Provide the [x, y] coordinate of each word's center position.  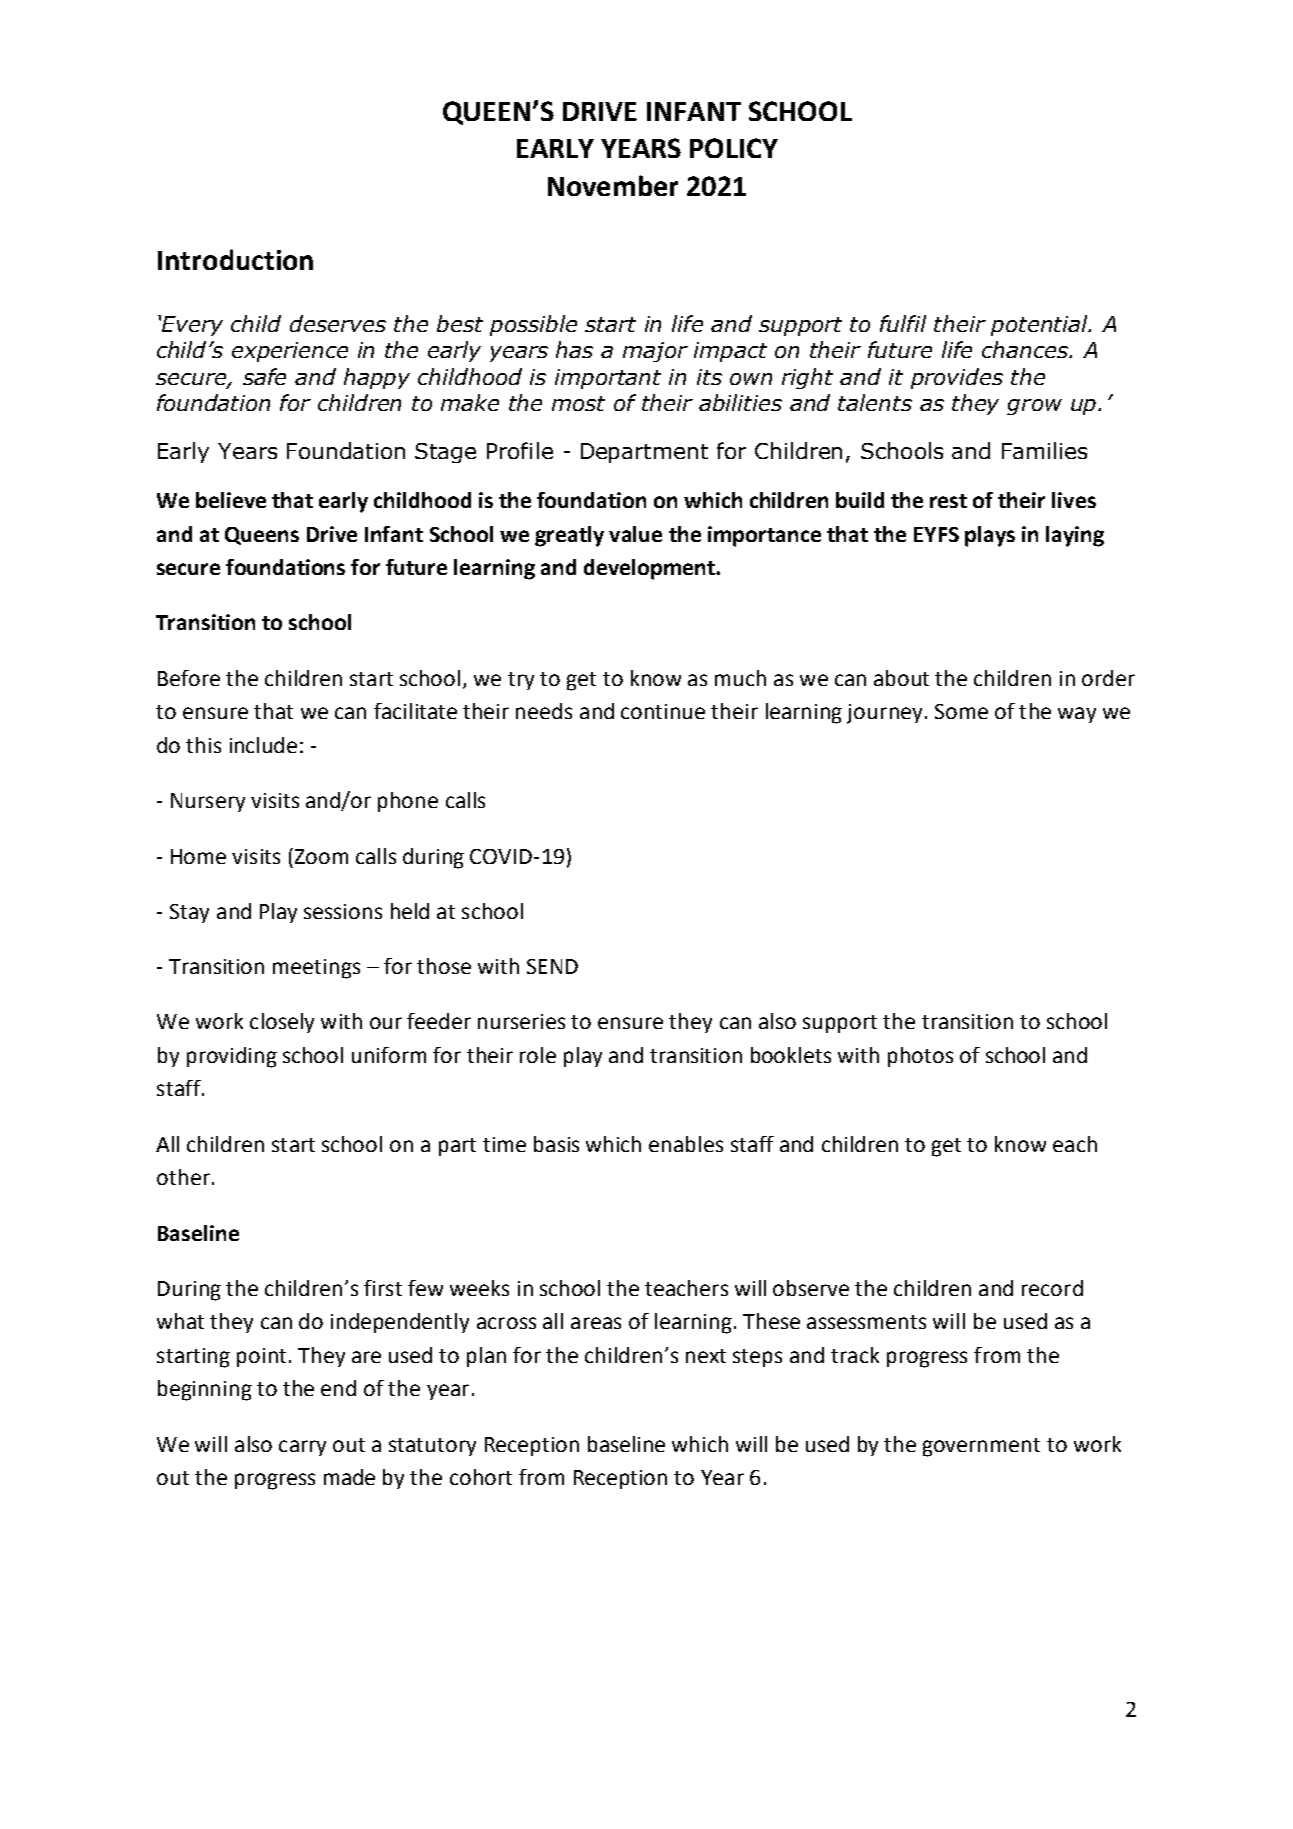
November [613, 185]
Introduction [235, 259]
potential [1041, 325]
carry [302, 1448]
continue [663, 711]
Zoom [320, 856]
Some [961, 711]
